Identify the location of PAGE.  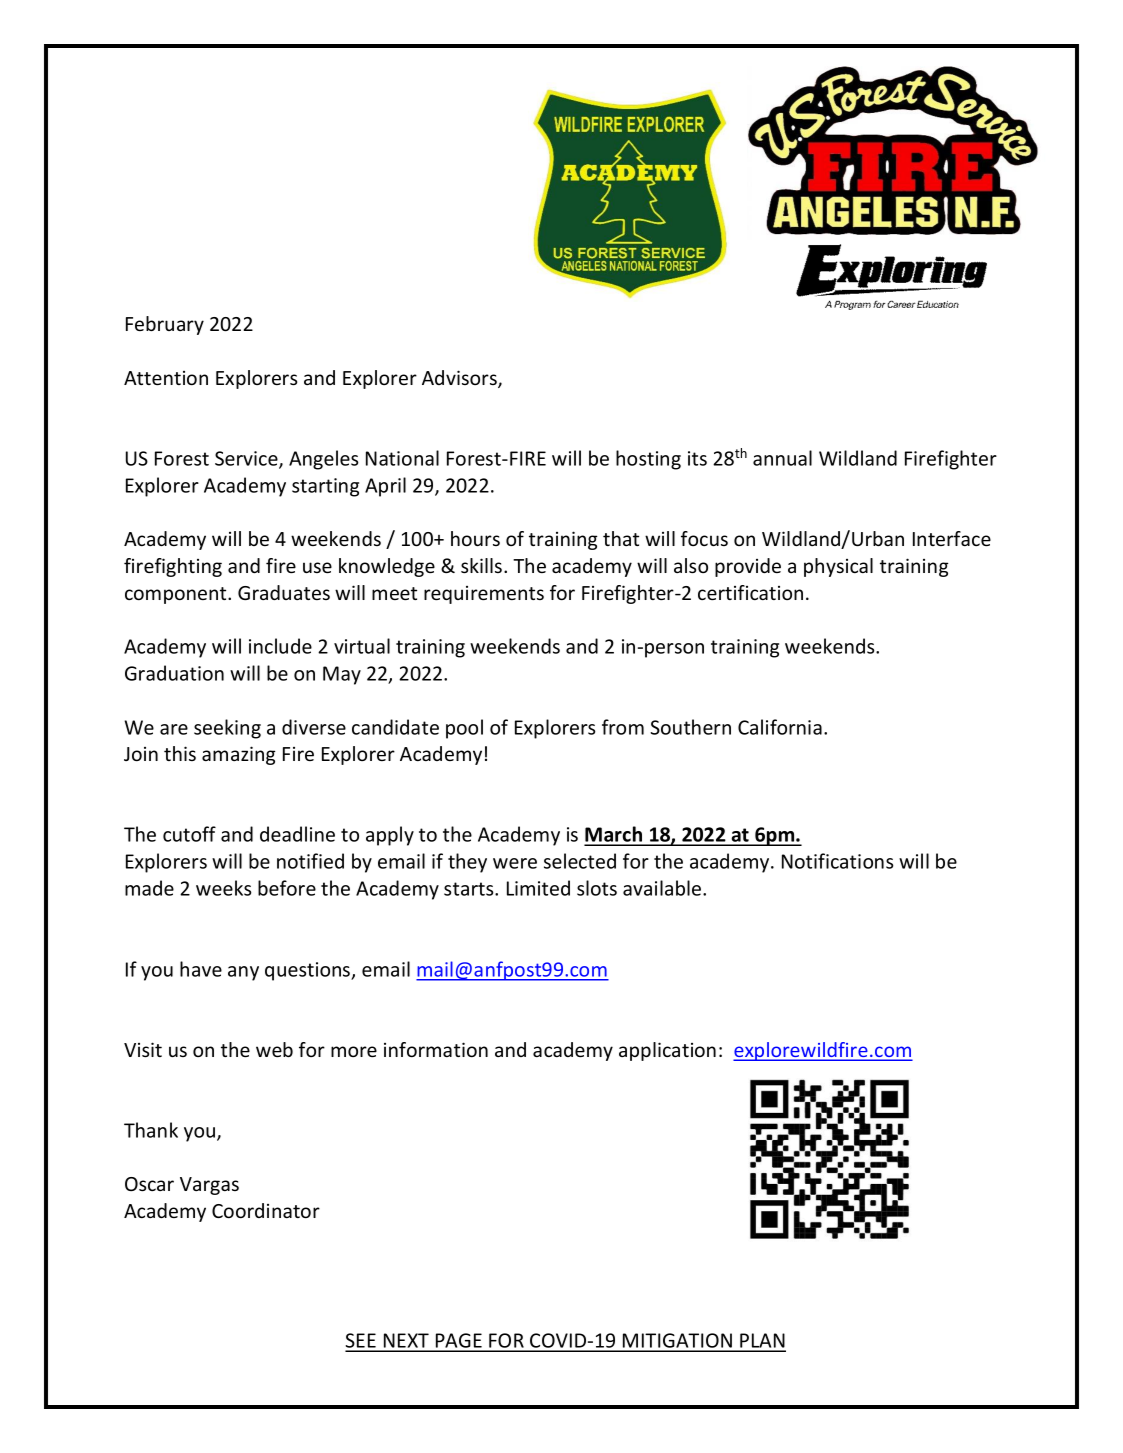
(459, 1342).
